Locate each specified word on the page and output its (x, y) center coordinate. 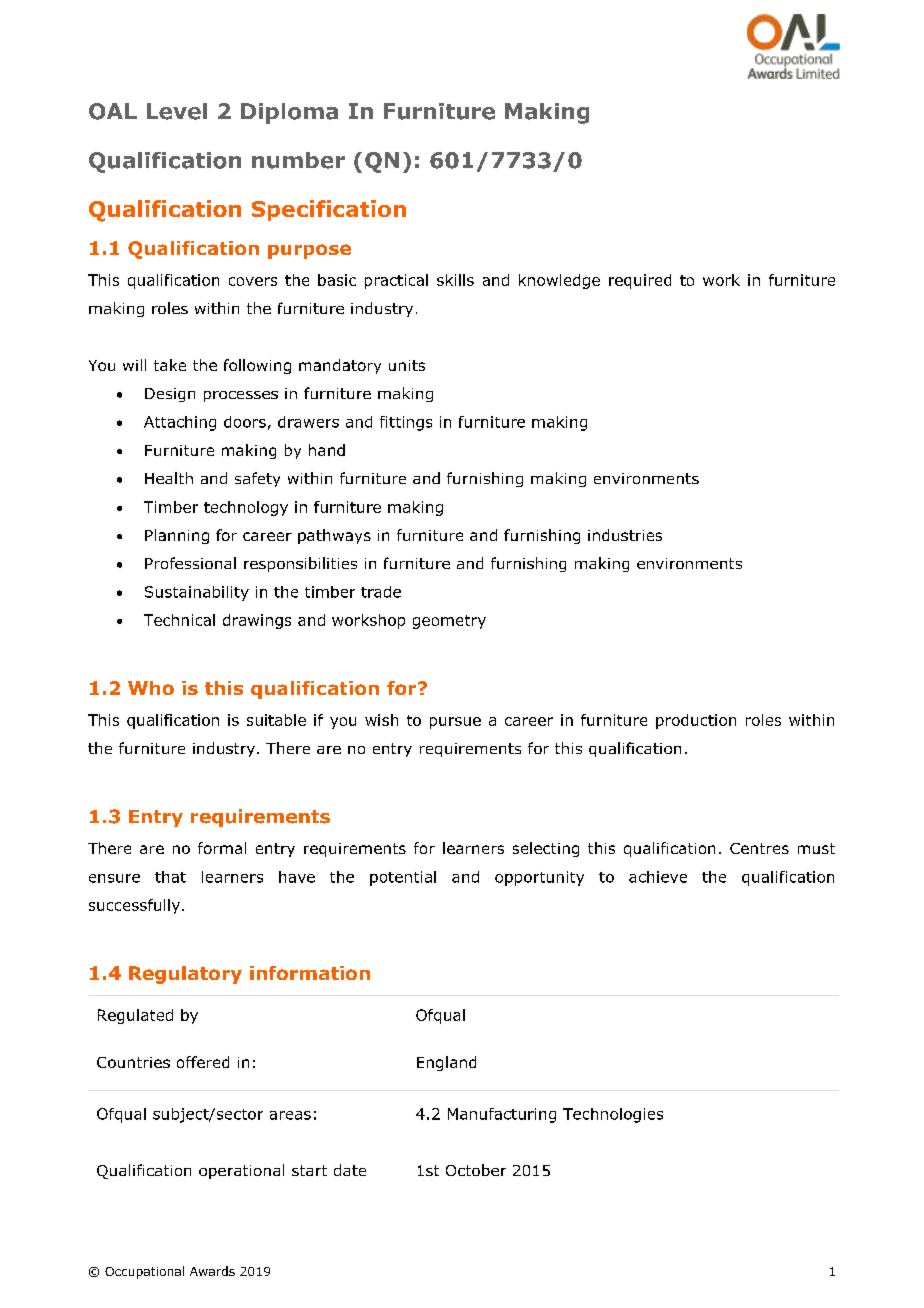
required (640, 281)
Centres (759, 848)
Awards (212, 1271)
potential (403, 878)
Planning (177, 536)
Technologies (613, 1115)
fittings (406, 423)
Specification (329, 210)
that (170, 877)
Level (177, 111)
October (476, 1170)
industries (625, 535)
